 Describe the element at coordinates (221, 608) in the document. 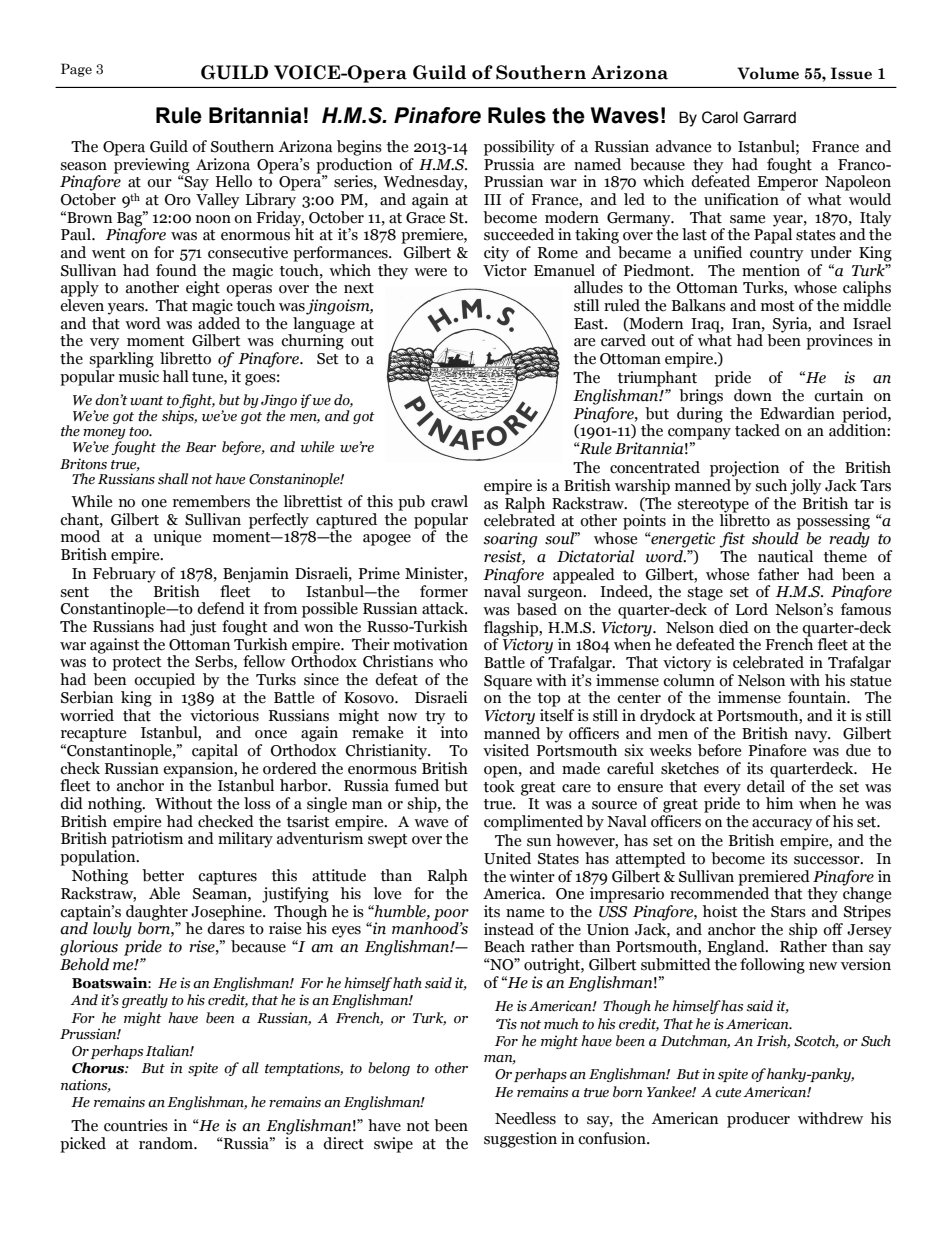

I see `defend` at that location.
